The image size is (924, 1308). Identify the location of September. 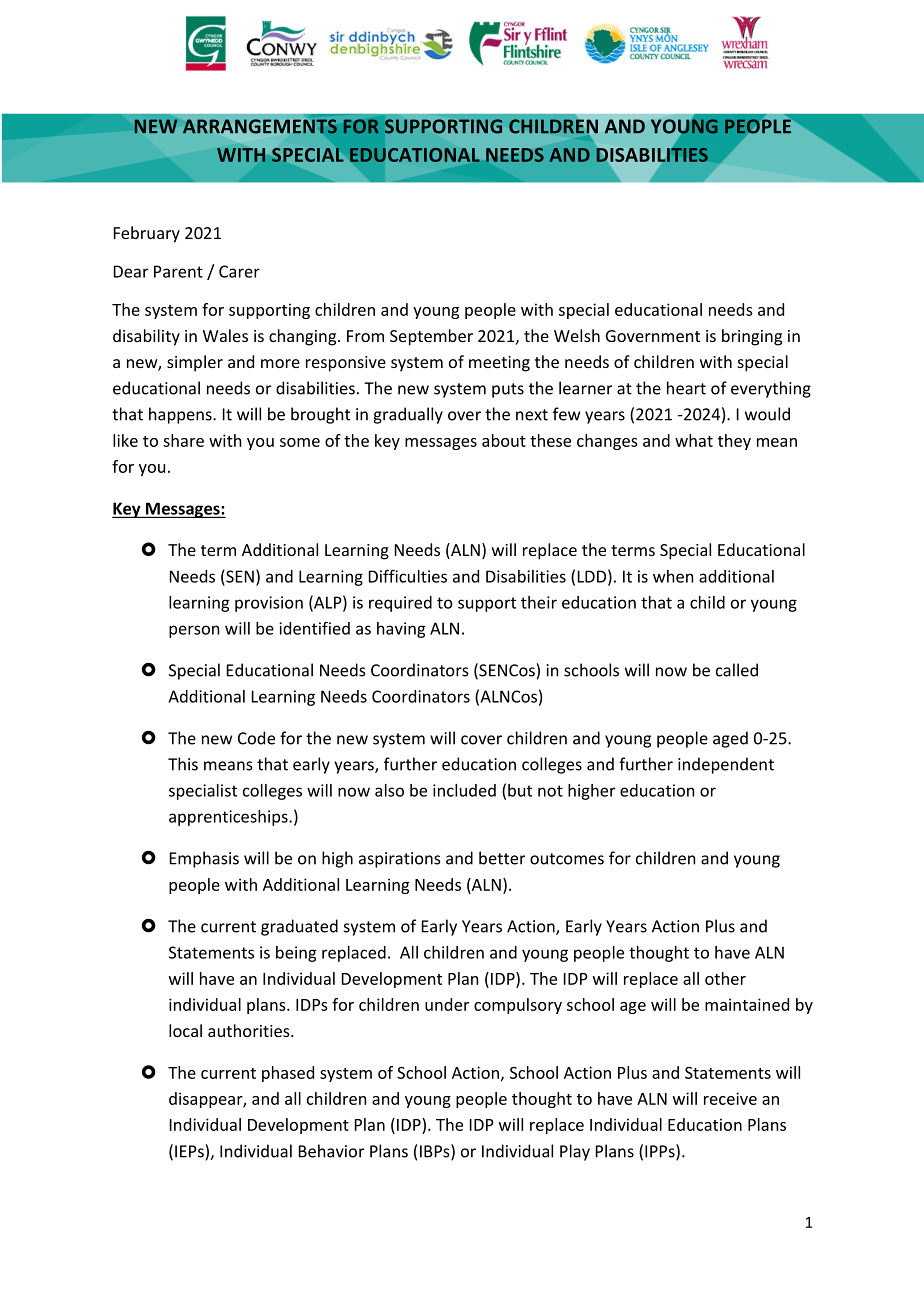
(431, 337).
